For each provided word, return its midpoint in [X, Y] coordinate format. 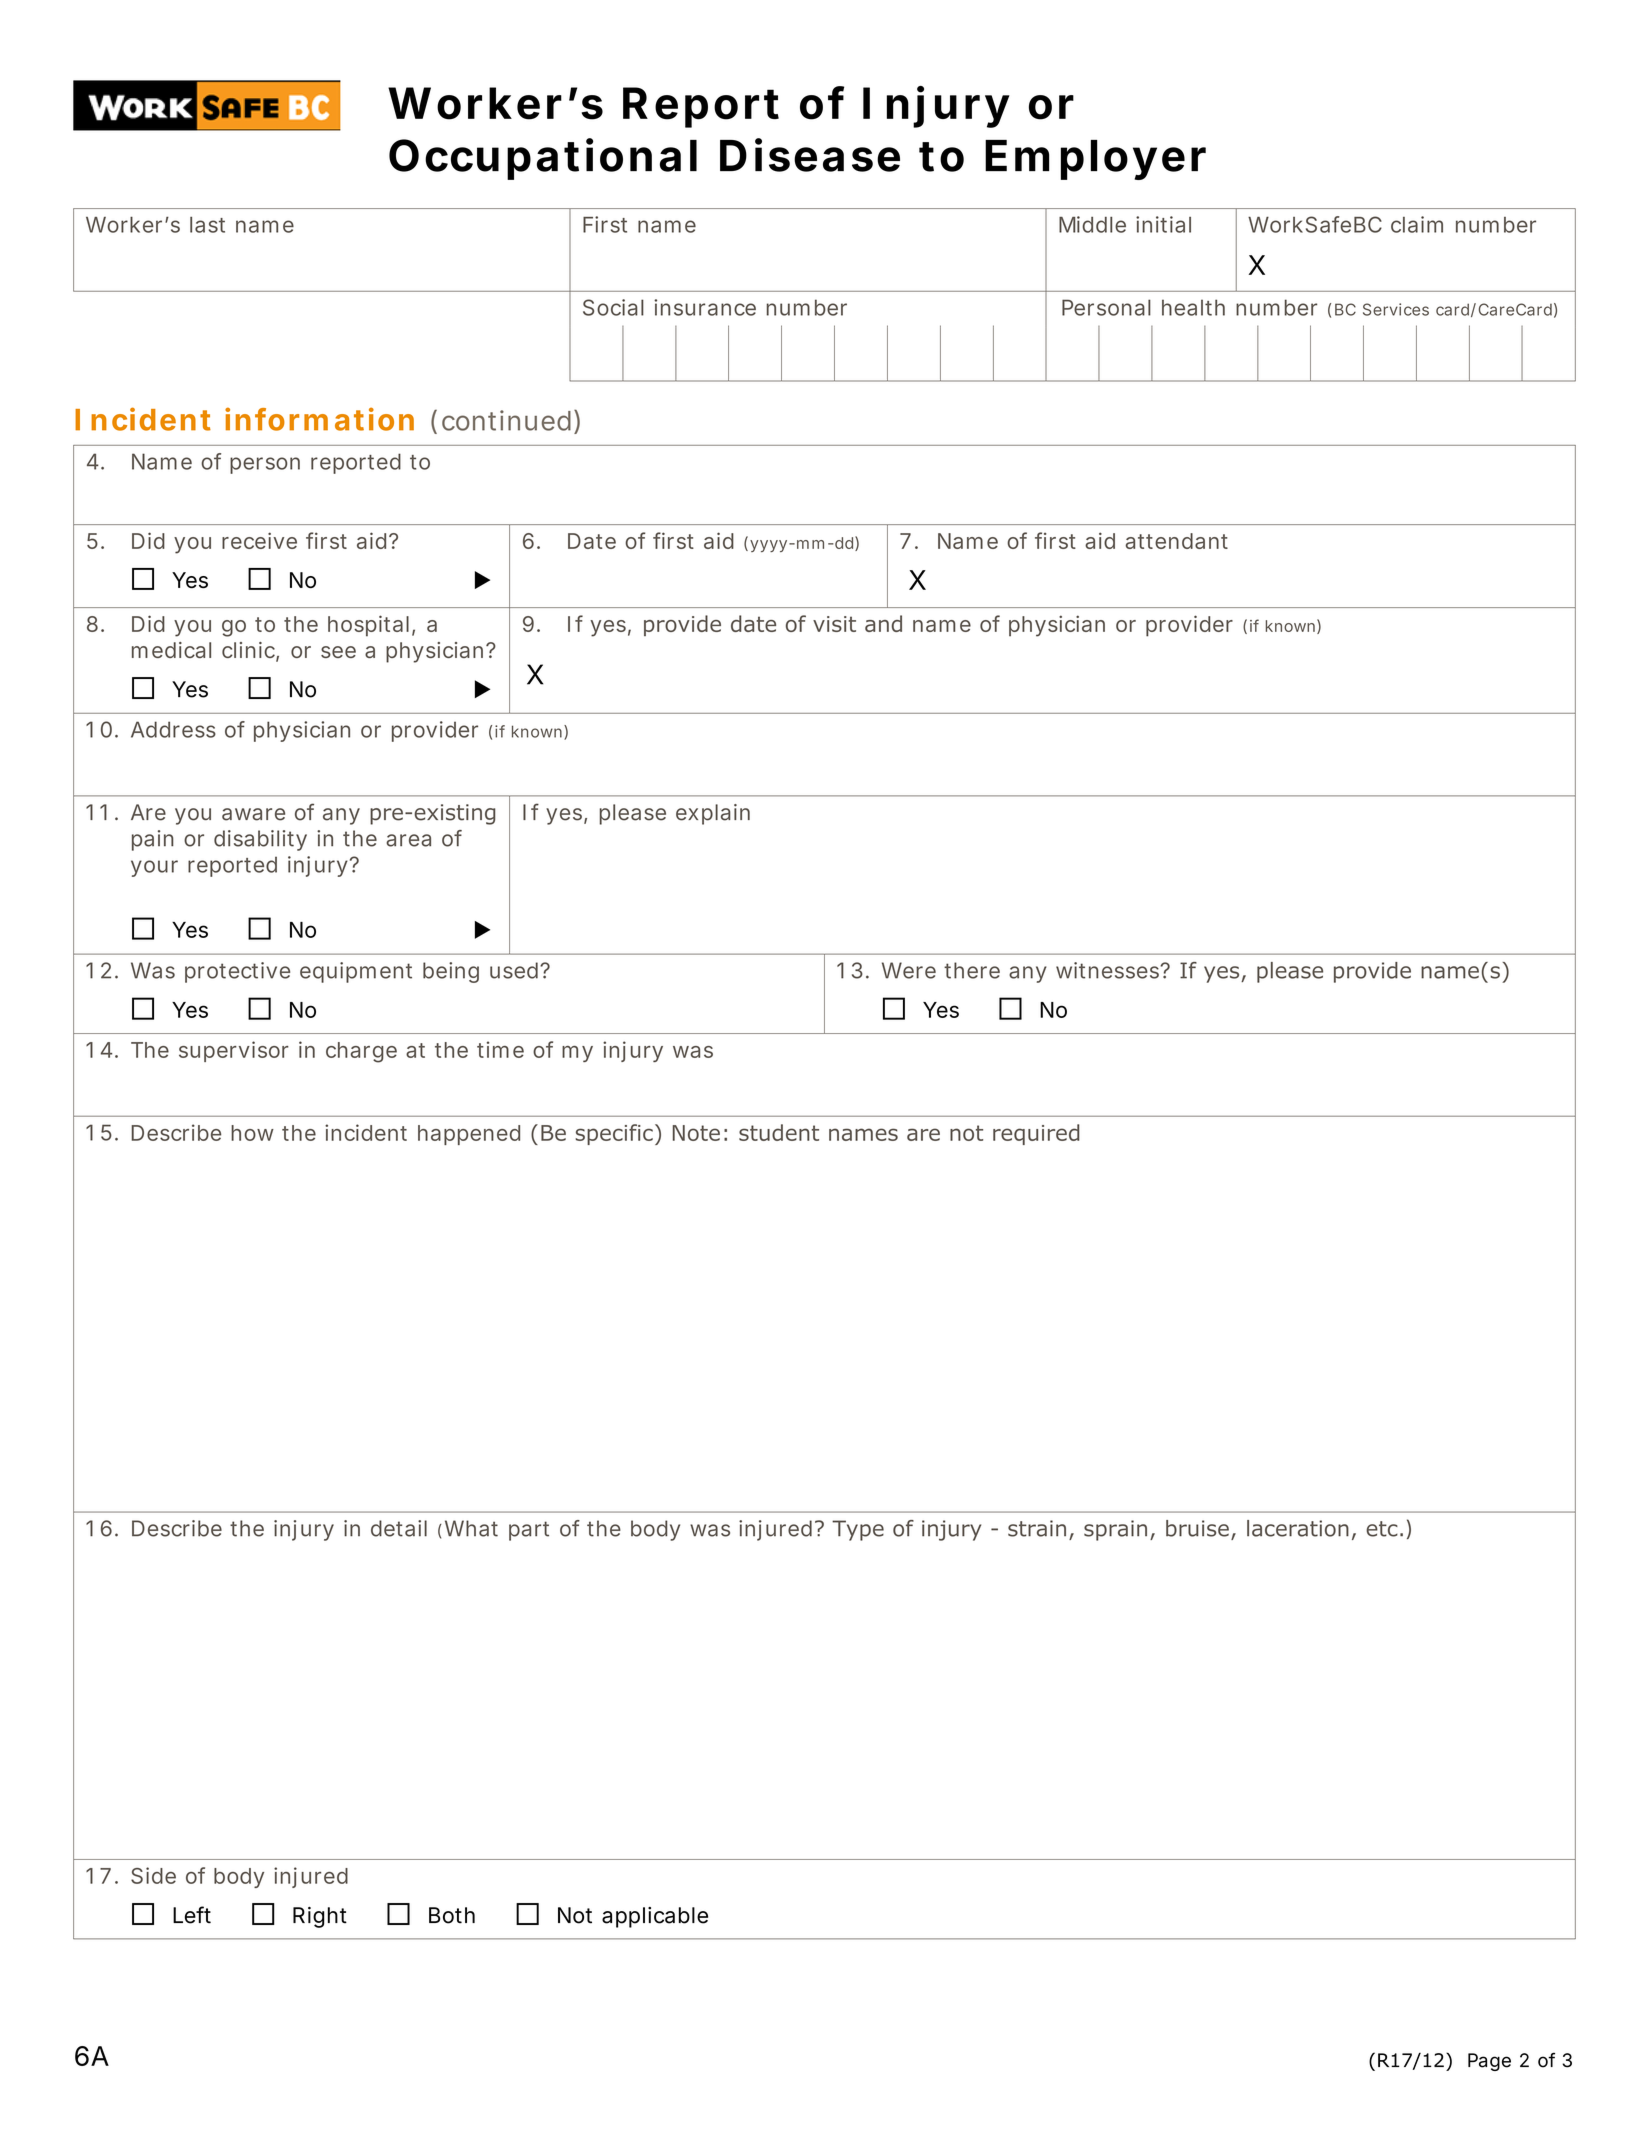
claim [1417, 224]
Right [320, 1917]
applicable [655, 1917]
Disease [810, 155]
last [207, 225]
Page [1489, 2062]
